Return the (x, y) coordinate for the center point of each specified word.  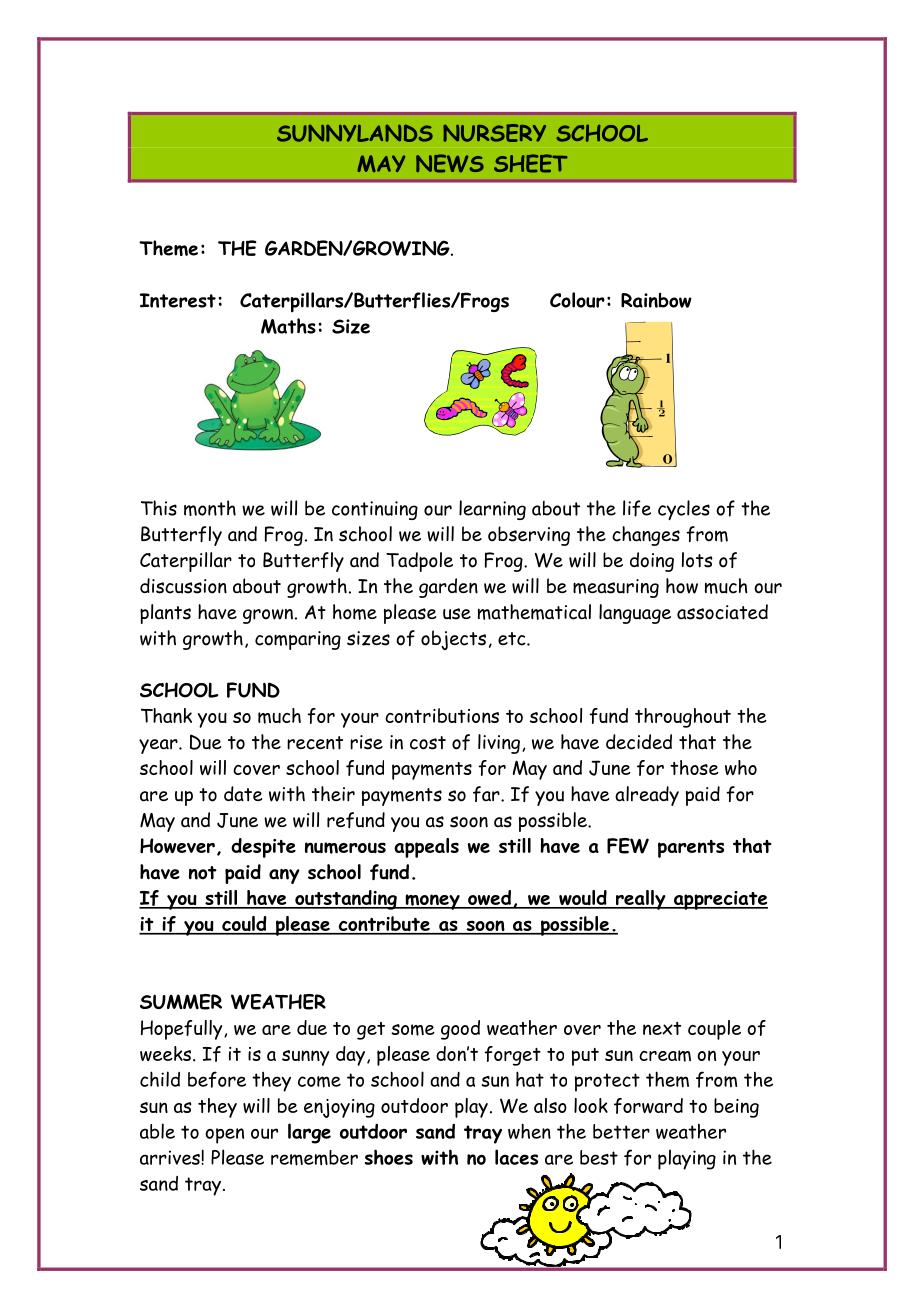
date (243, 794)
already (647, 796)
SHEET (531, 163)
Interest (178, 300)
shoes (389, 1157)
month (210, 508)
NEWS (450, 163)
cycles (684, 510)
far (487, 794)
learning (492, 510)
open (224, 1136)
